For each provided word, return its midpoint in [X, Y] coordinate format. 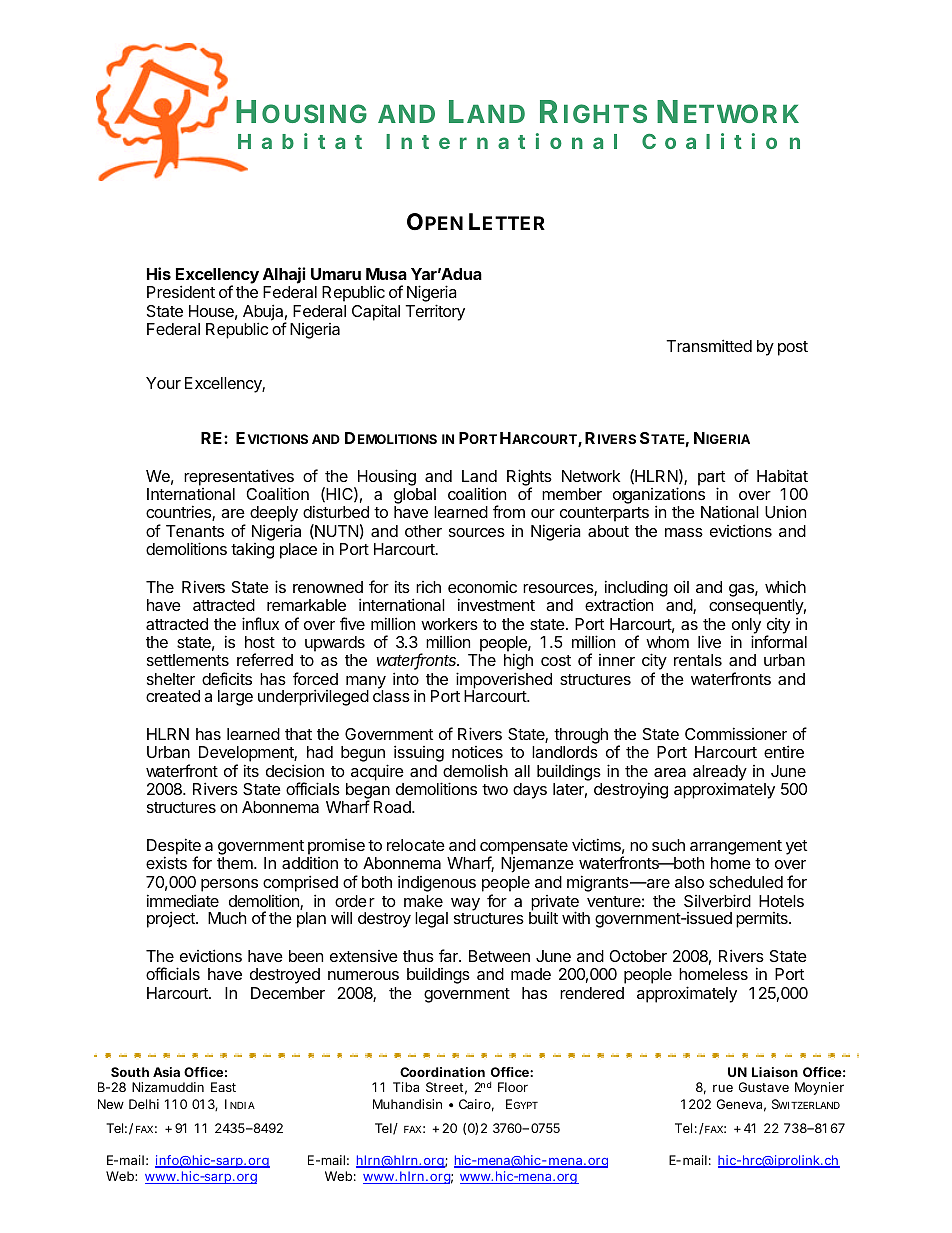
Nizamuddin [168, 1087]
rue [723, 1088]
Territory [435, 312]
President [181, 291]
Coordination [442, 1072]
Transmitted [709, 345]
